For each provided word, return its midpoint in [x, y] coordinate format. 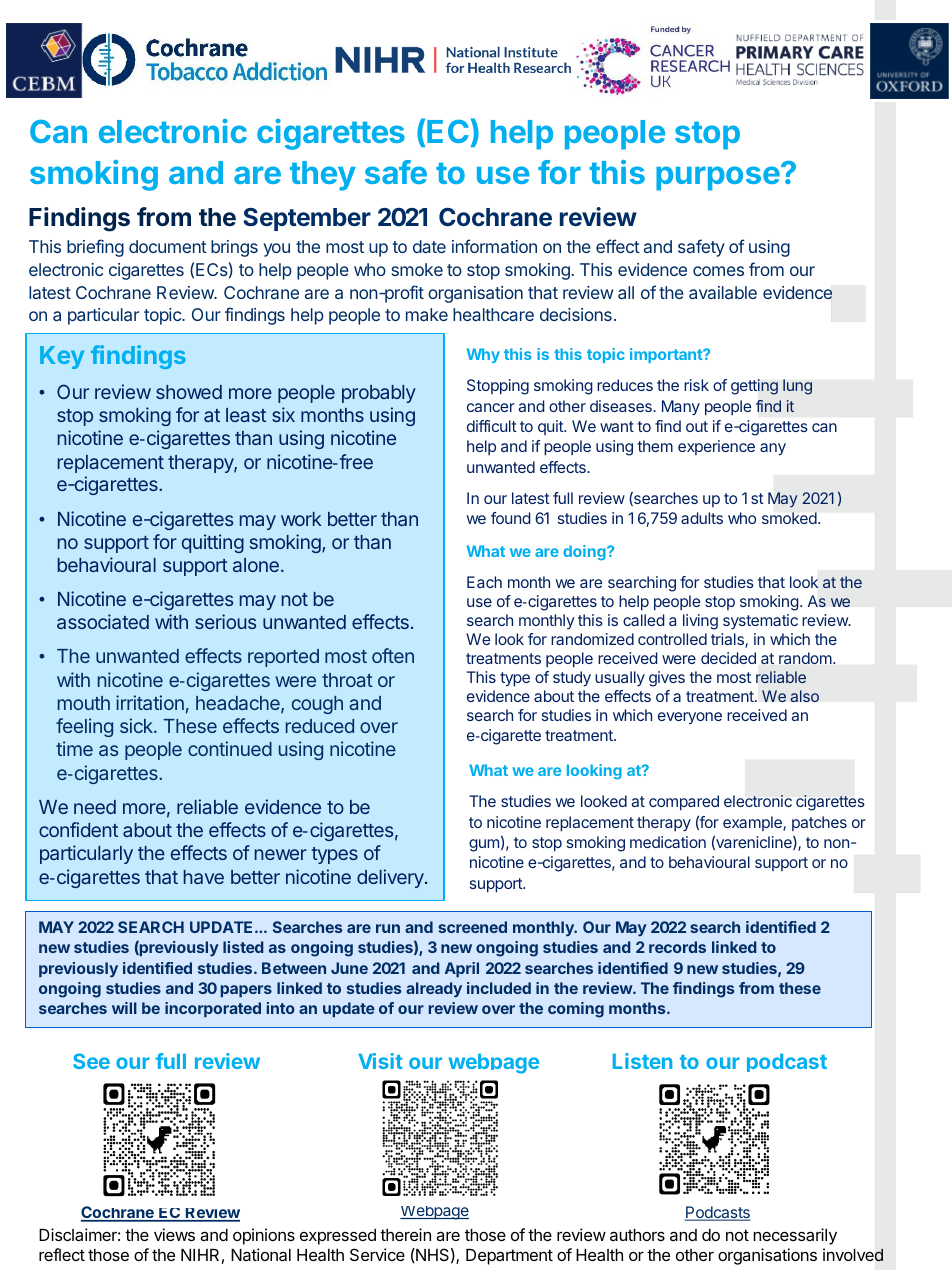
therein [405, 1234]
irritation [150, 702]
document [168, 246]
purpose [718, 178]
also [804, 696]
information [494, 246]
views [174, 1234]
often [393, 655]
